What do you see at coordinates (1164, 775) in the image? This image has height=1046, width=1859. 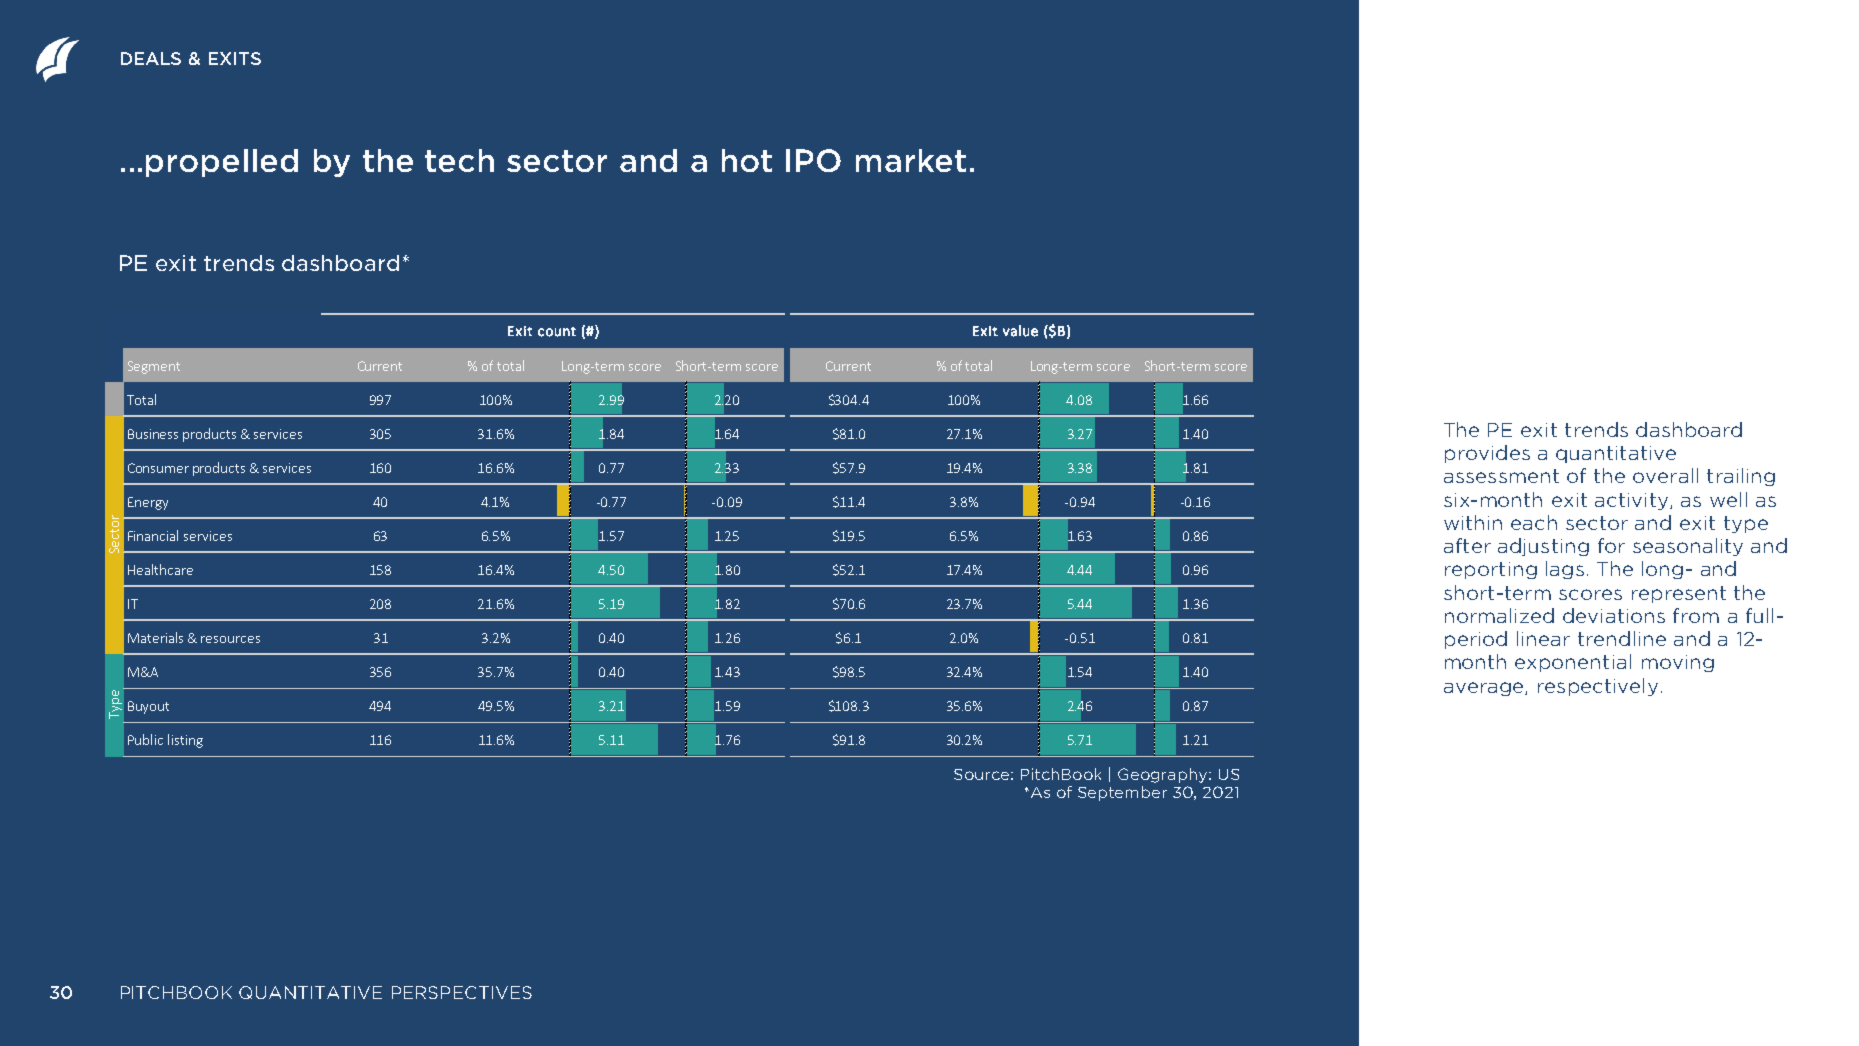 I see `Geography` at bounding box center [1164, 775].
